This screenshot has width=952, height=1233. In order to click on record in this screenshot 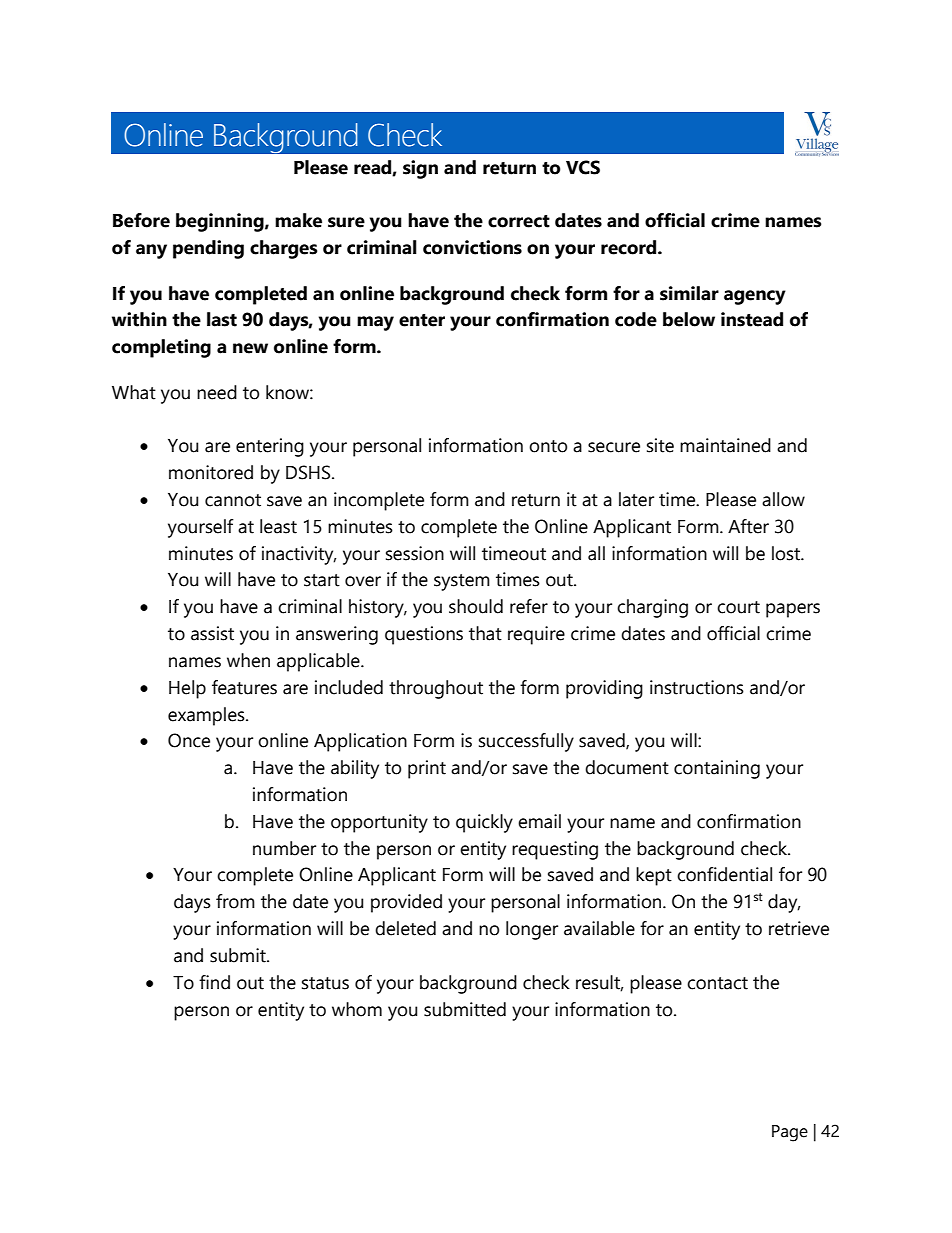, I will do `click(630, 247)`.
